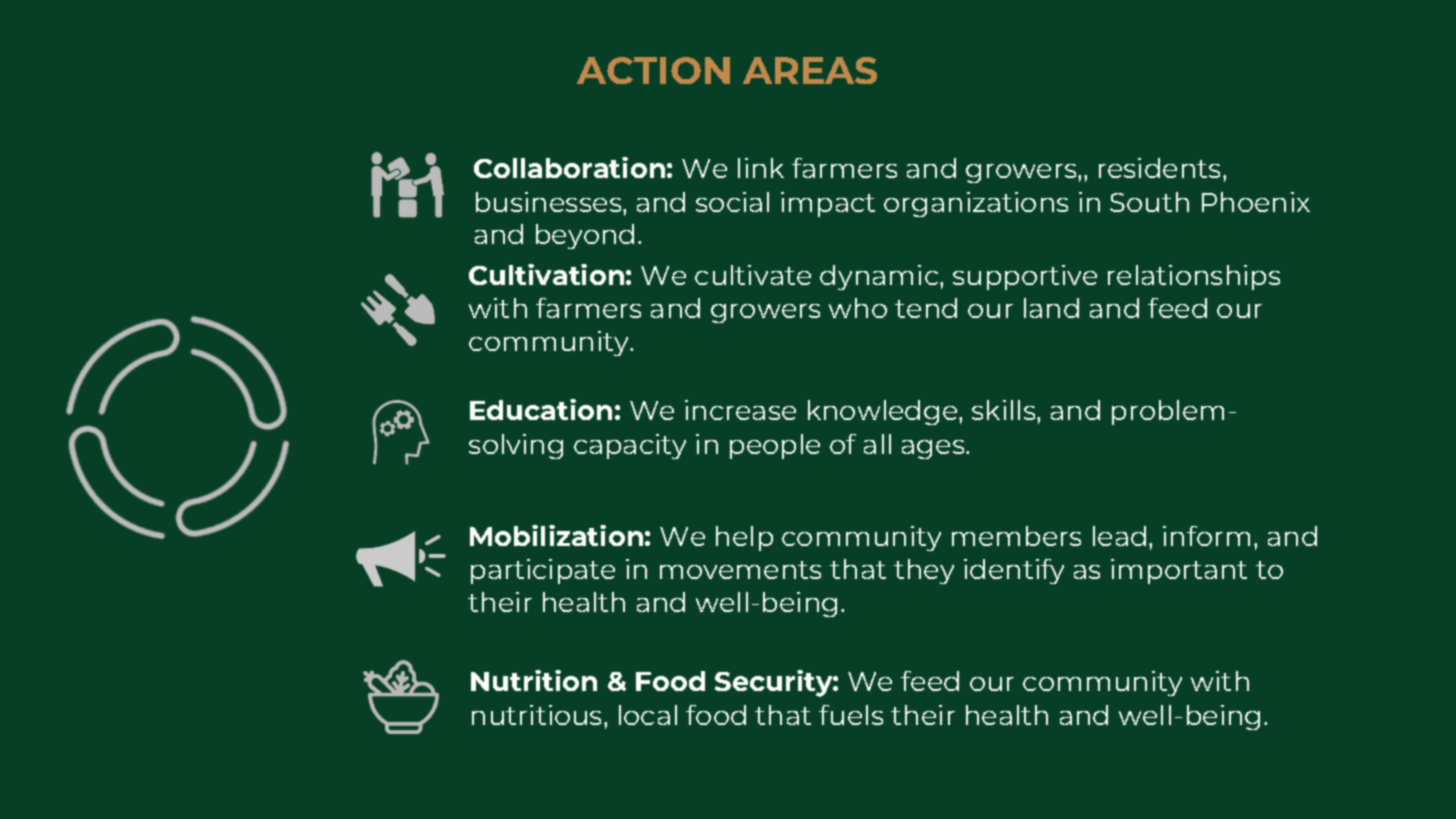 The height and width of the document is (819, 1456). I want to click on ACTION, so click(653, 70).
